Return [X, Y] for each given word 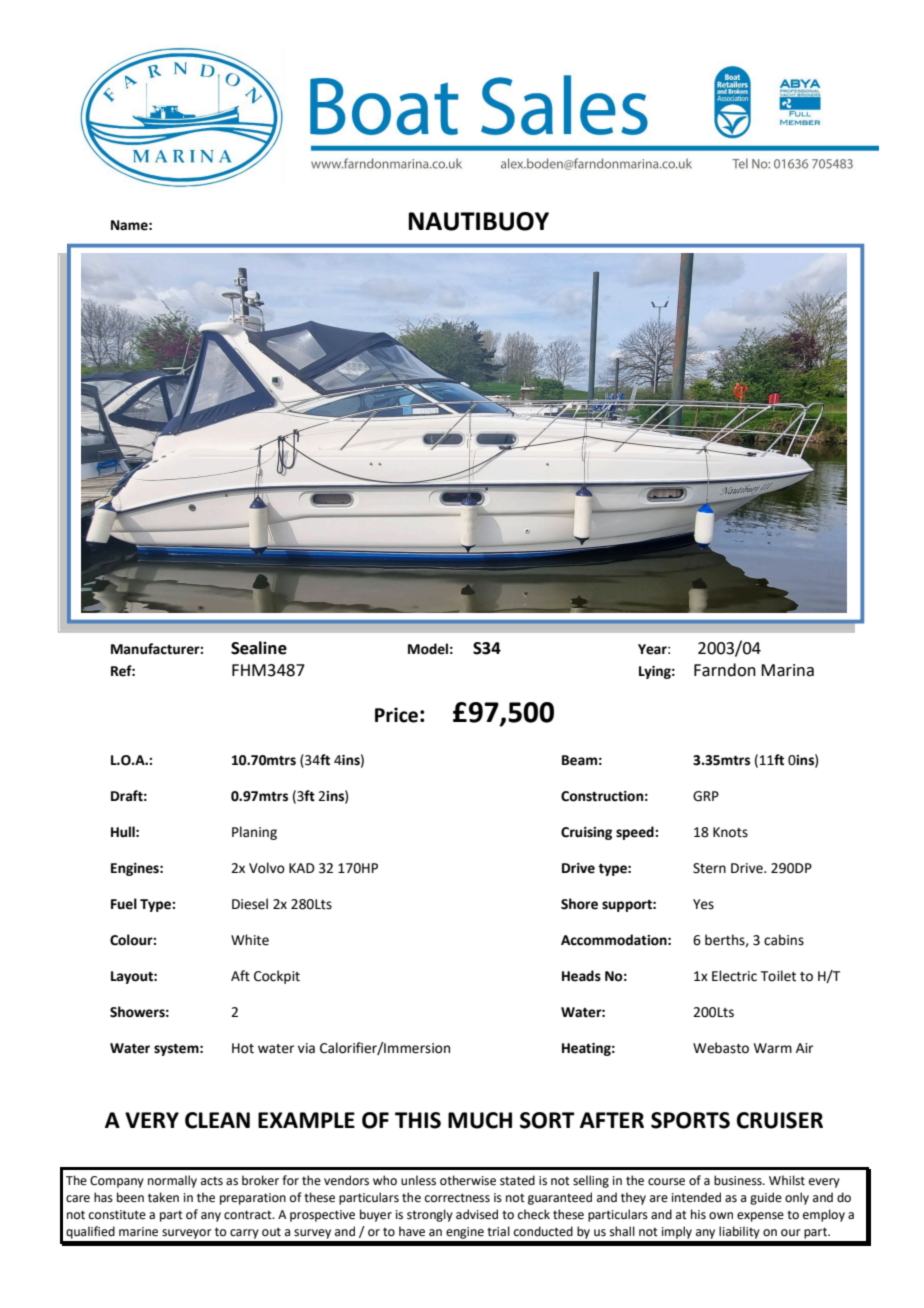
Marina [787, 670]
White [250, 940]
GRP [706, 796]
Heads [581, 976]
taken [163, 1197]
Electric [734, 976]
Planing [254, 833]
